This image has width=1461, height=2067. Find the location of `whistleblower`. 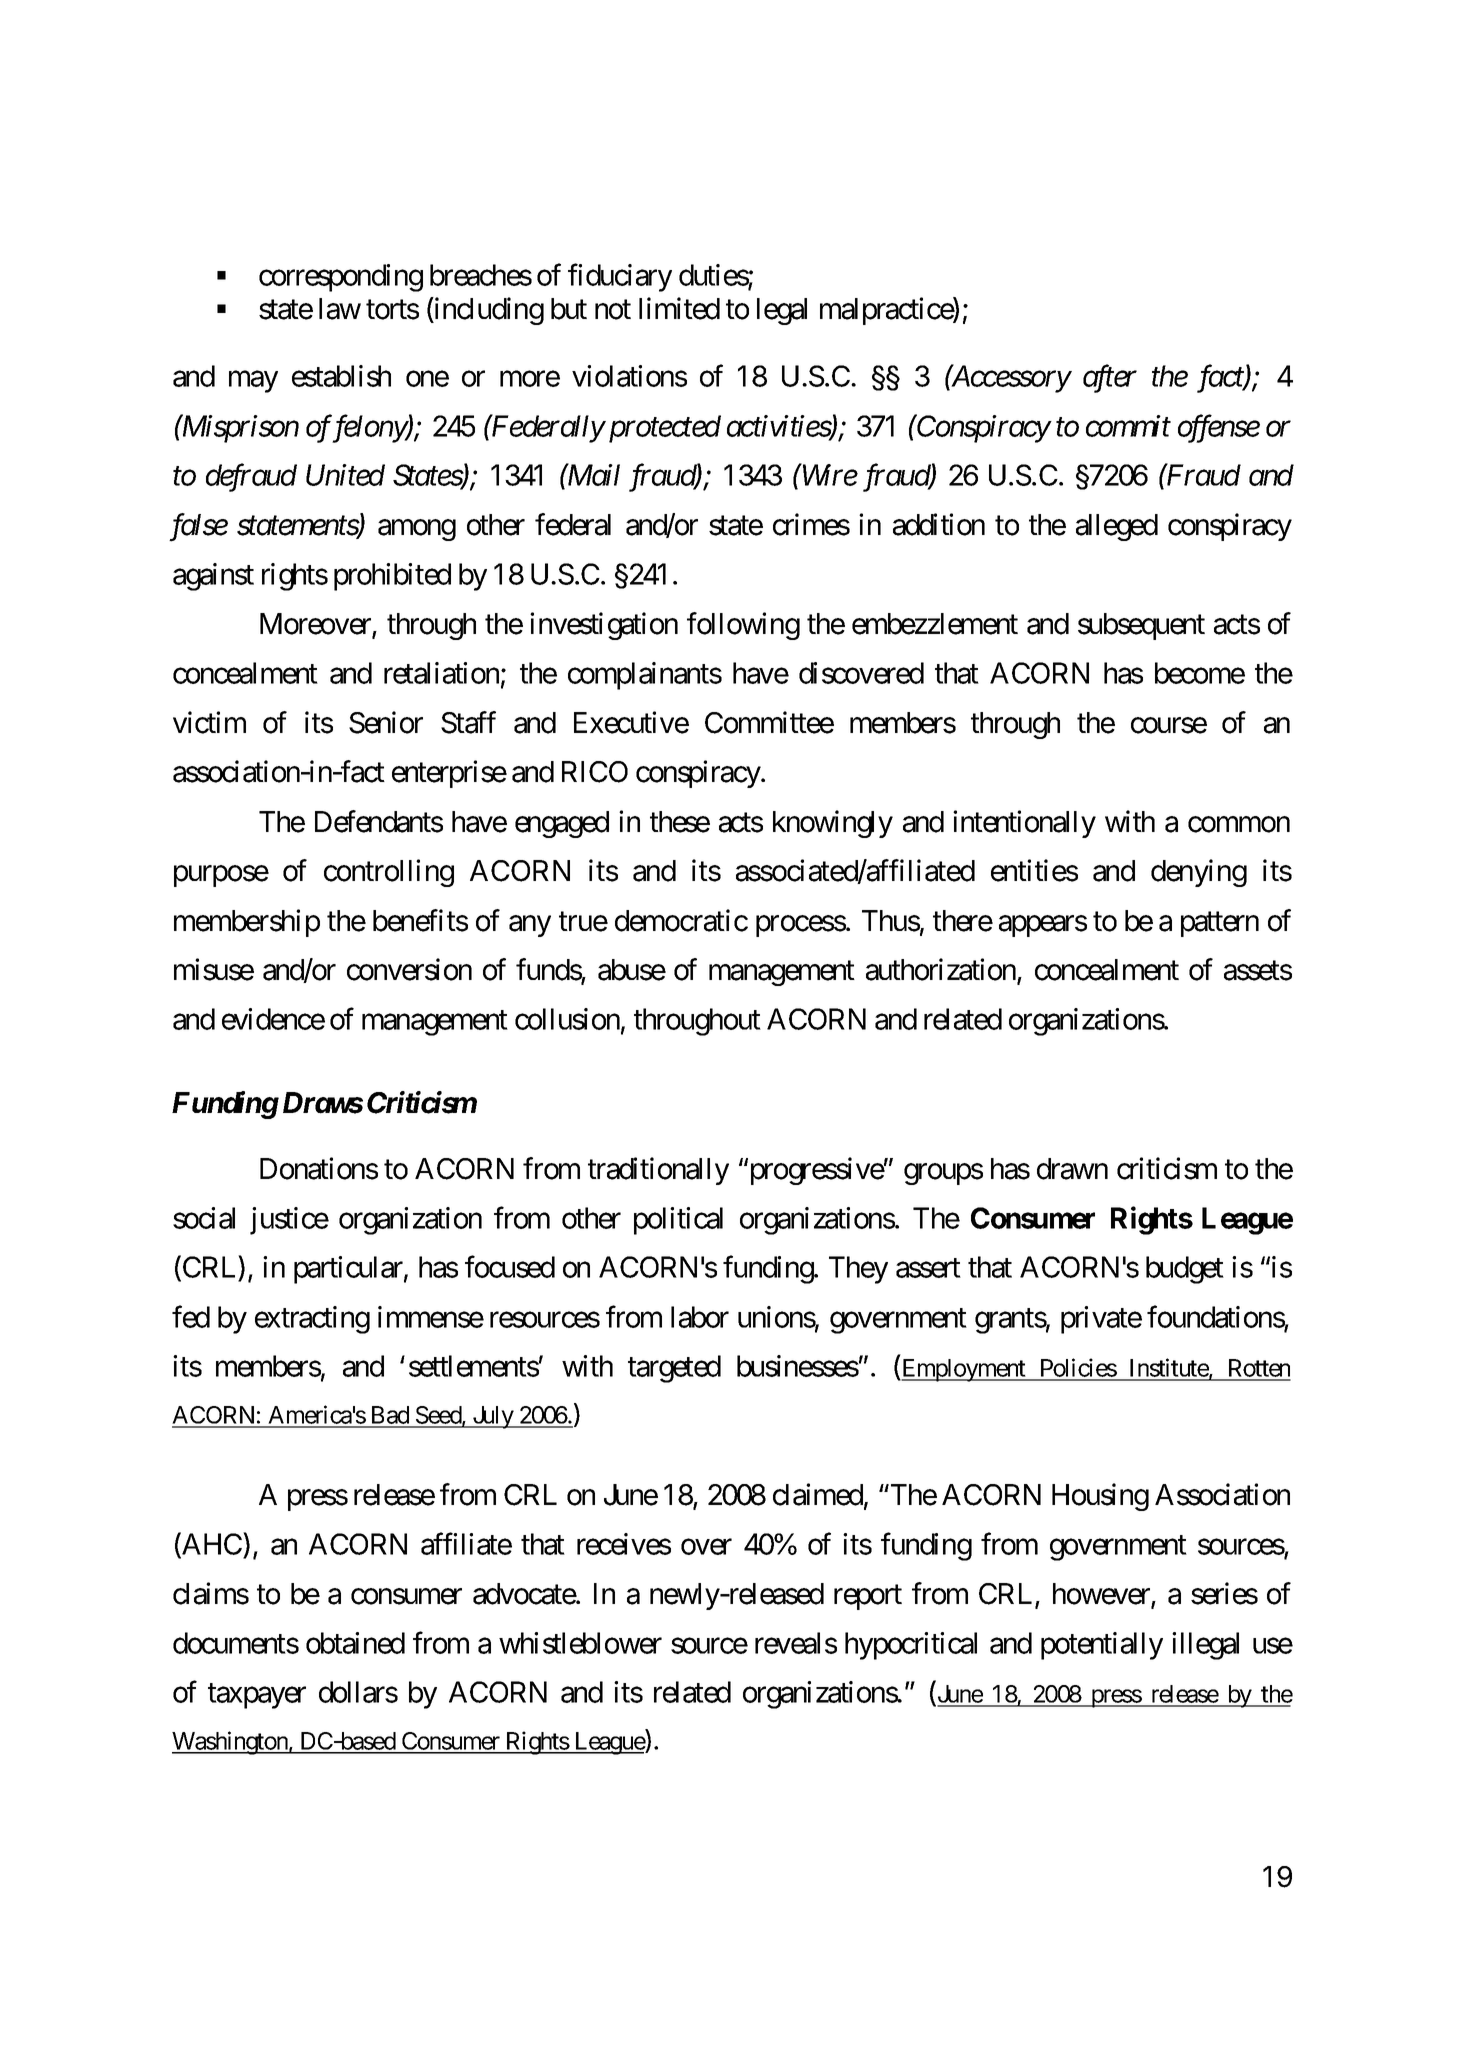

whistleblower is located at coordinates (580, 1643).
